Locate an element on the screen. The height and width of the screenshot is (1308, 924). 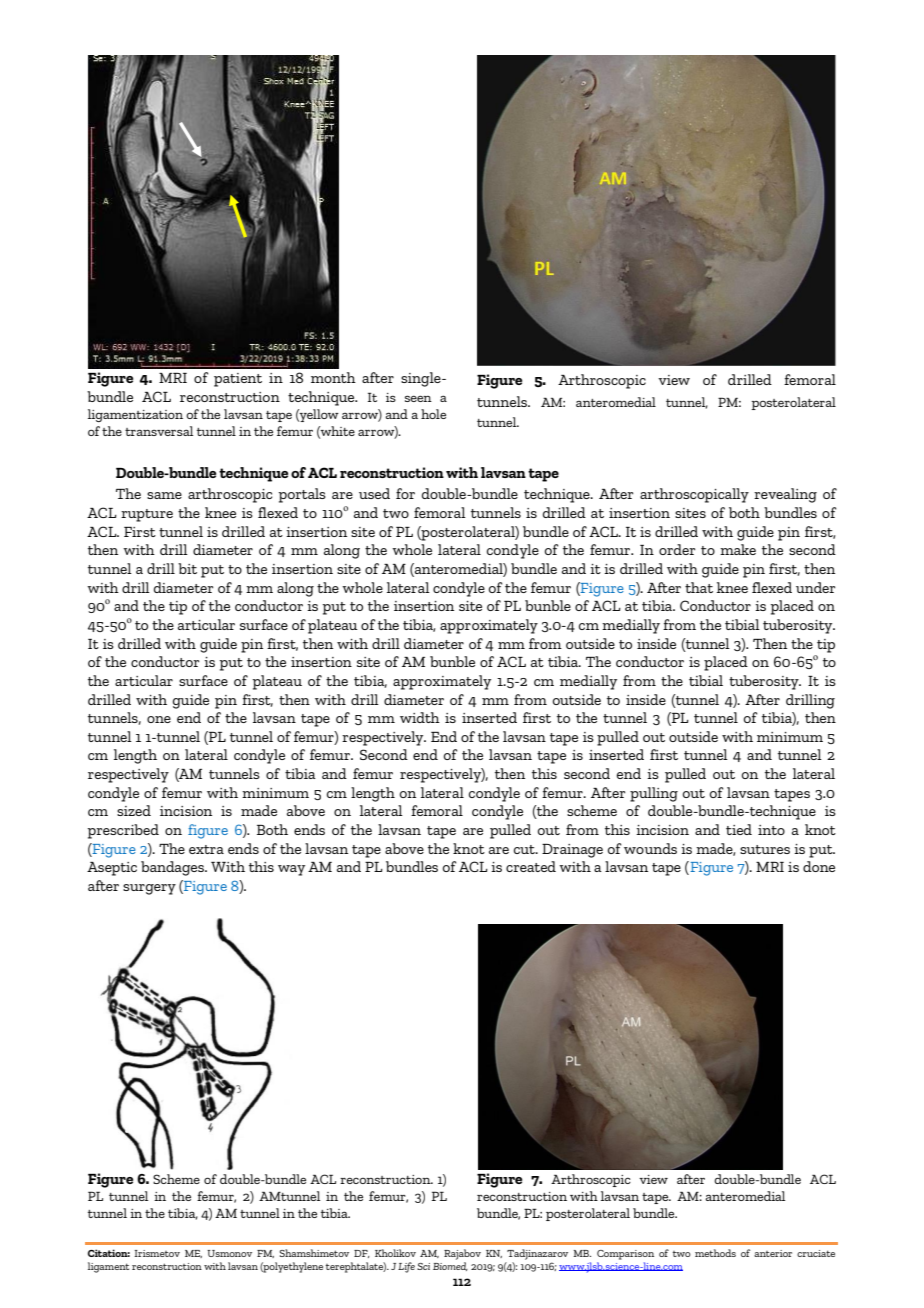
sutures is located at coordinates (765, 849).
